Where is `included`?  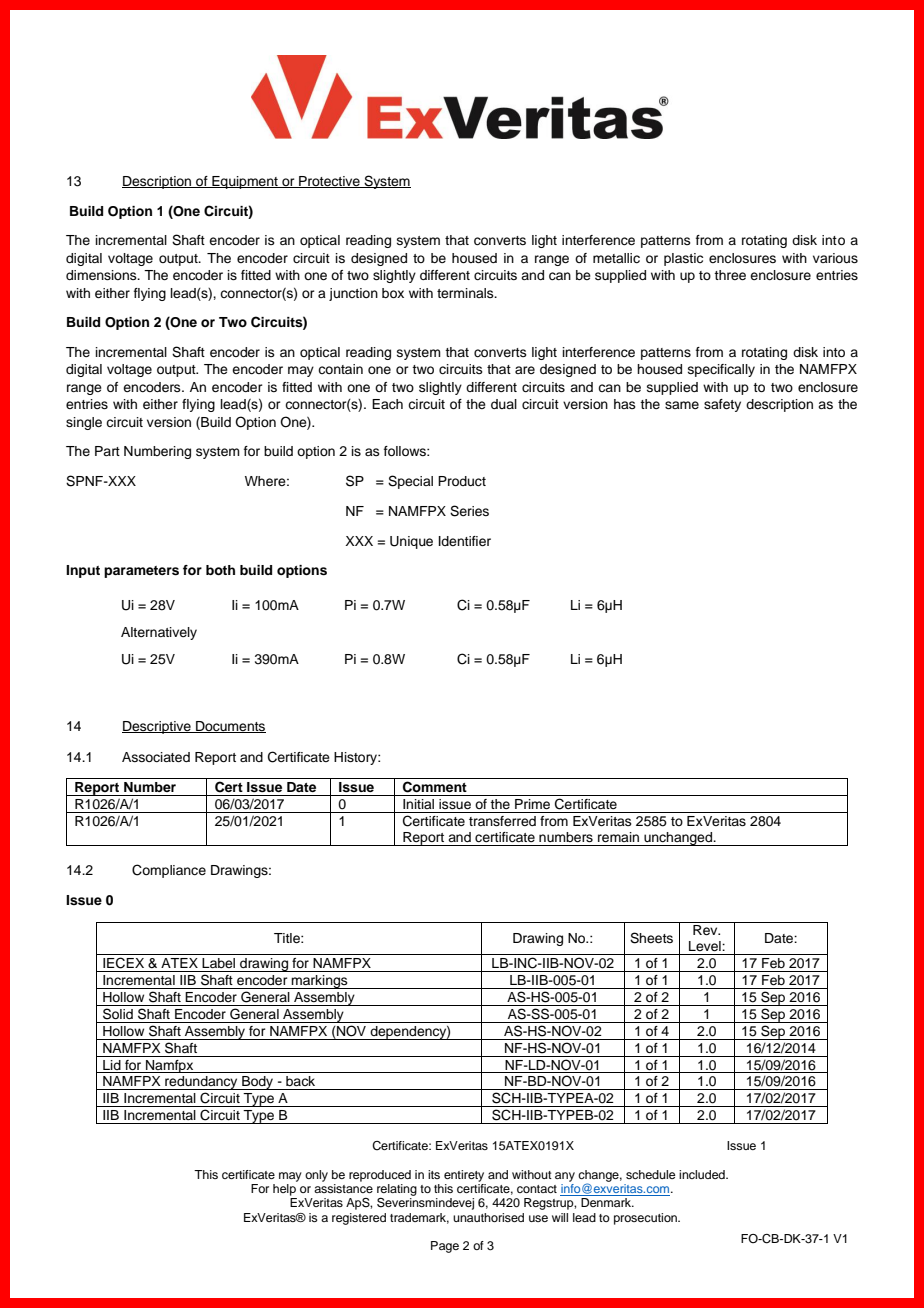
included is located at coordinates (703, 1174).
